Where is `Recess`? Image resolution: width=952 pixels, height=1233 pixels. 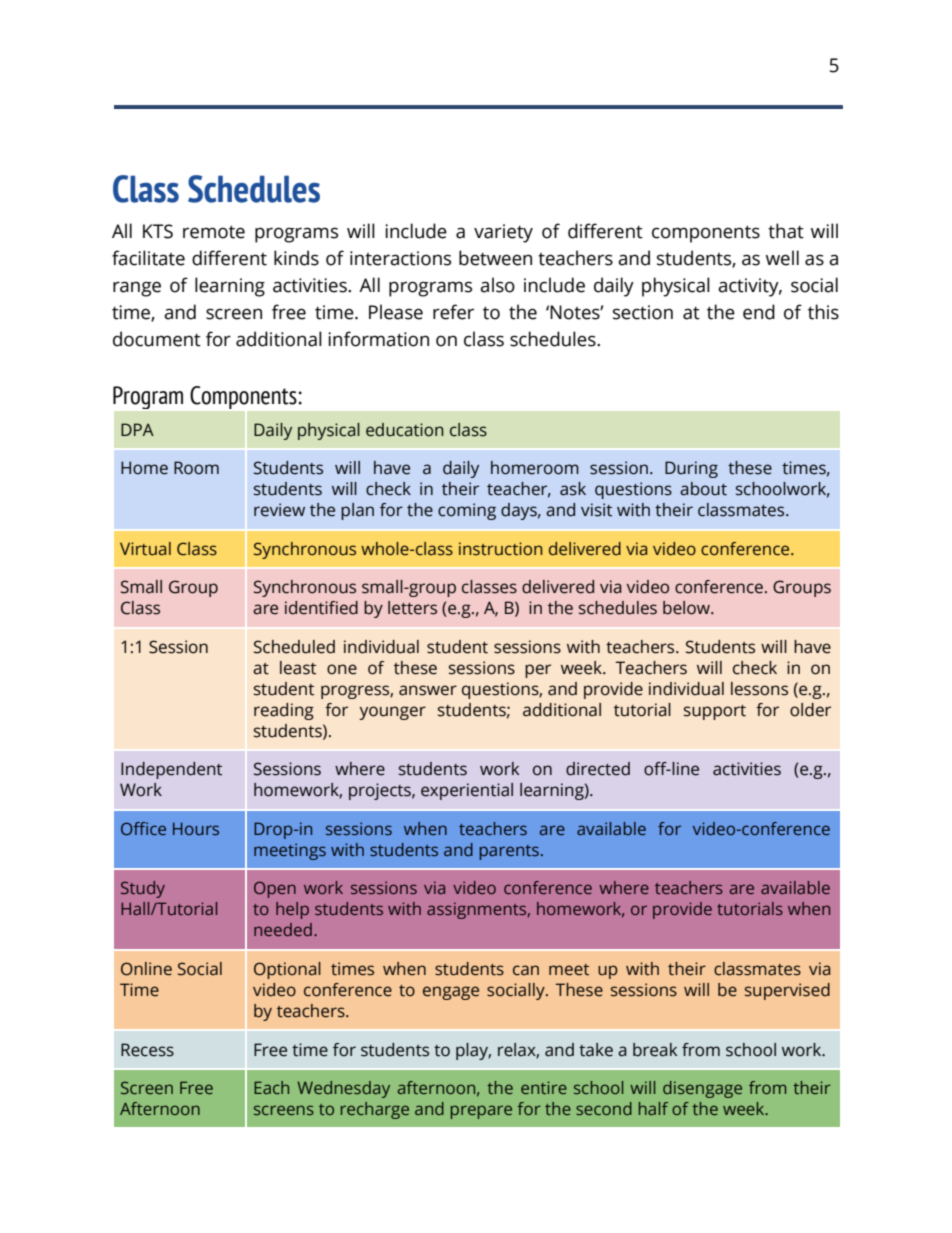 Recess is located at coordinates (147, 1050).
